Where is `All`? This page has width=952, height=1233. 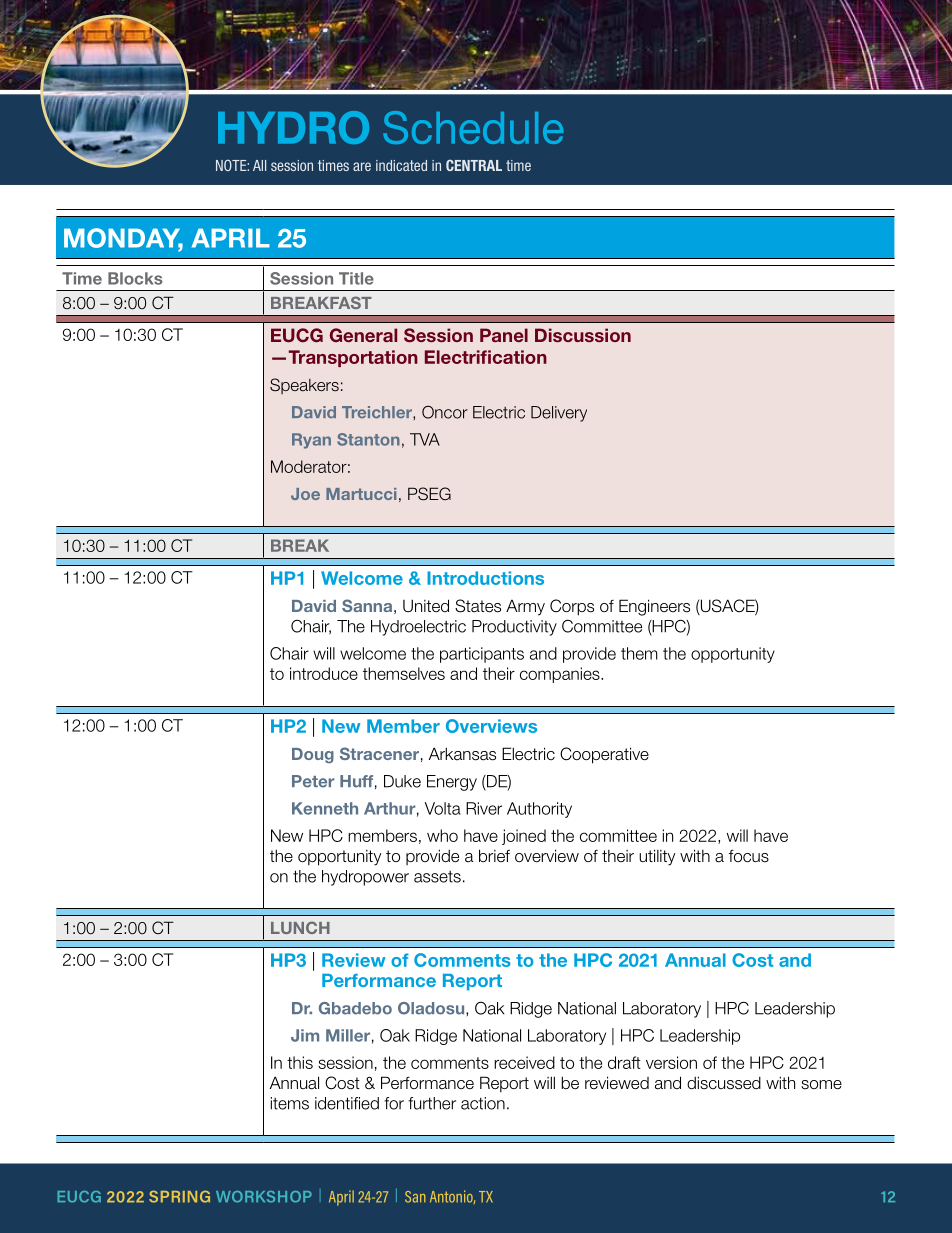
All is located at coordinates (259, 165).
